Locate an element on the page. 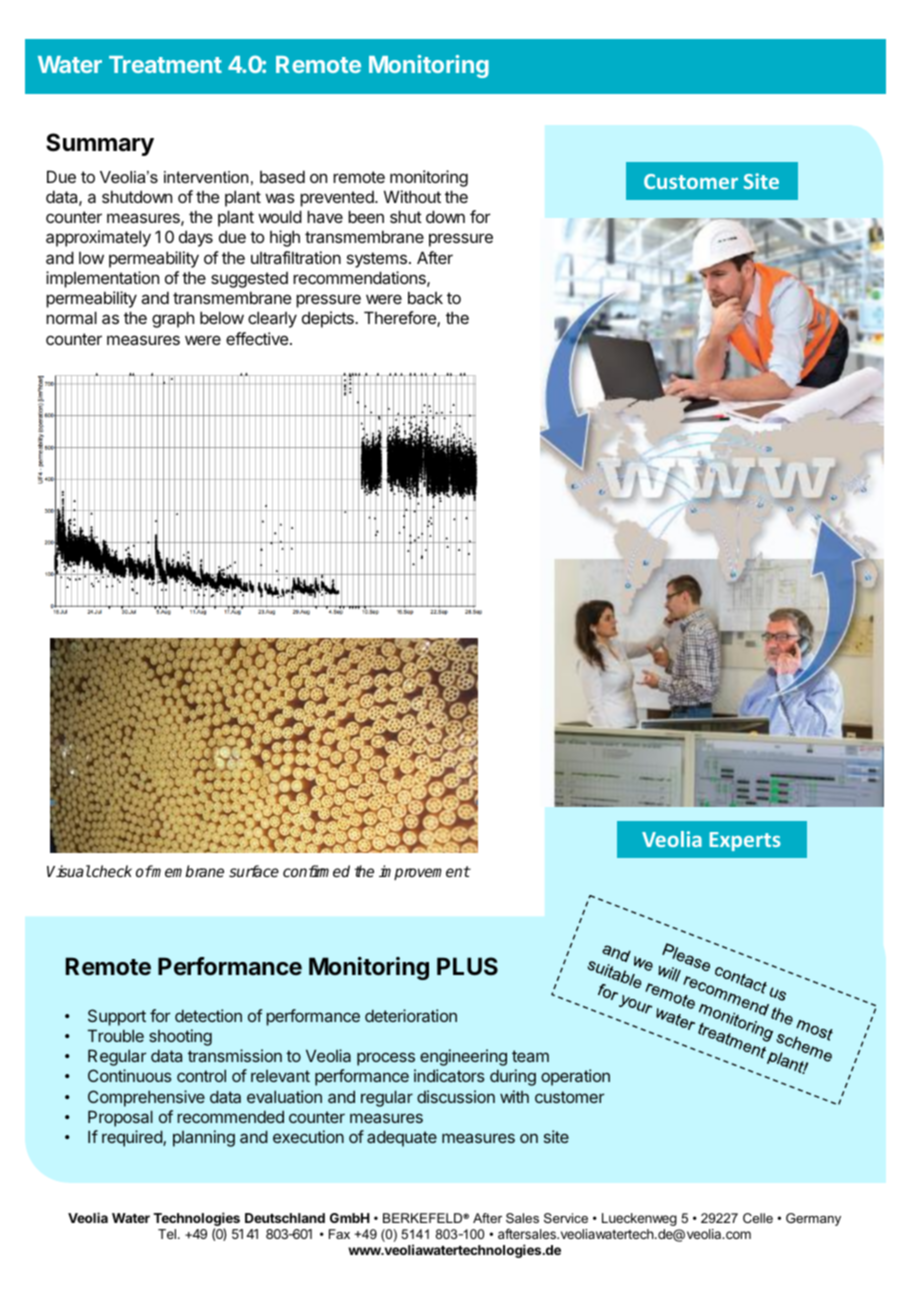 The image size is (911, 1316). Treatment is located at coordinates (165, 64).
